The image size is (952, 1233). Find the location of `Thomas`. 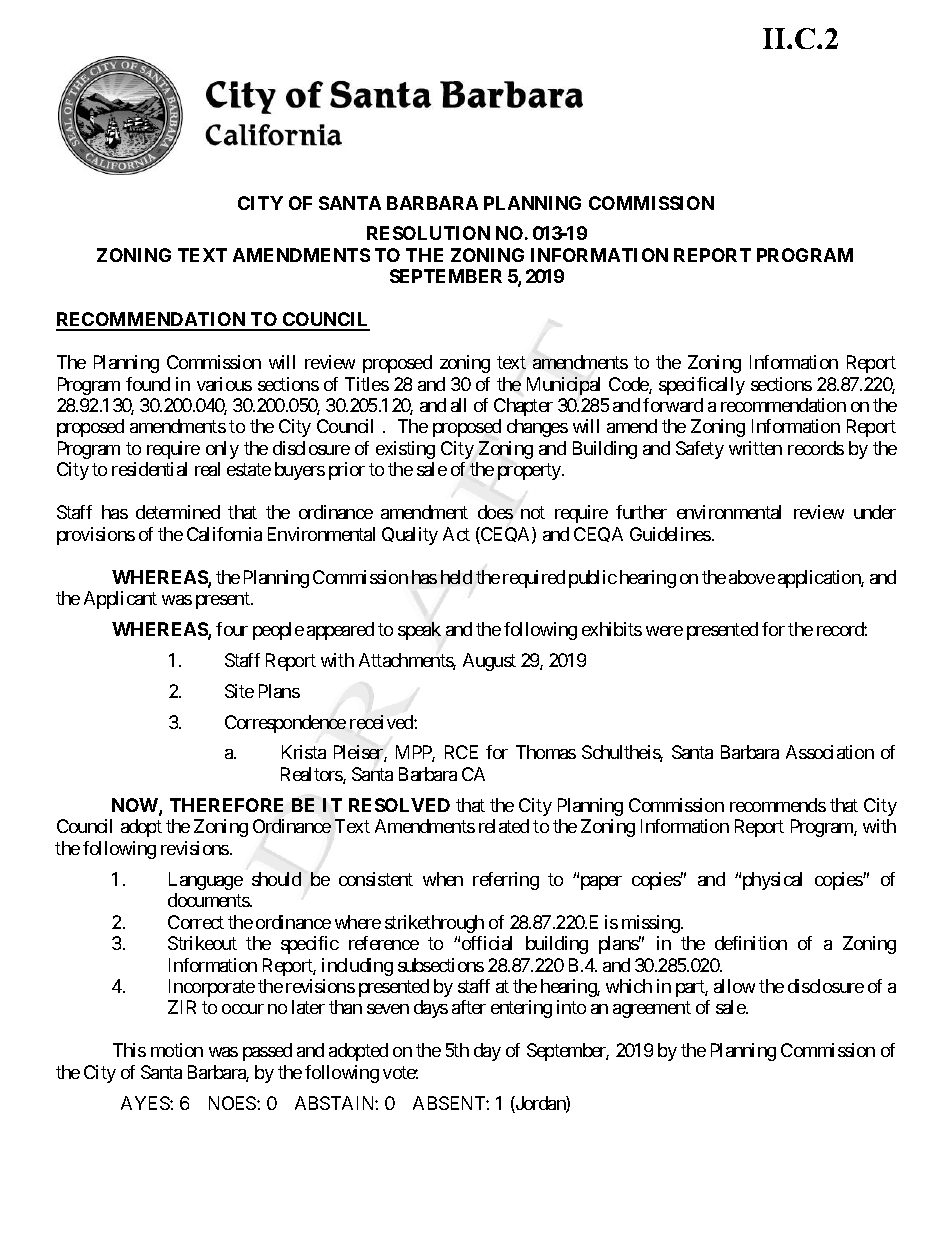

Thomas is located at coordinates (546, 752).
